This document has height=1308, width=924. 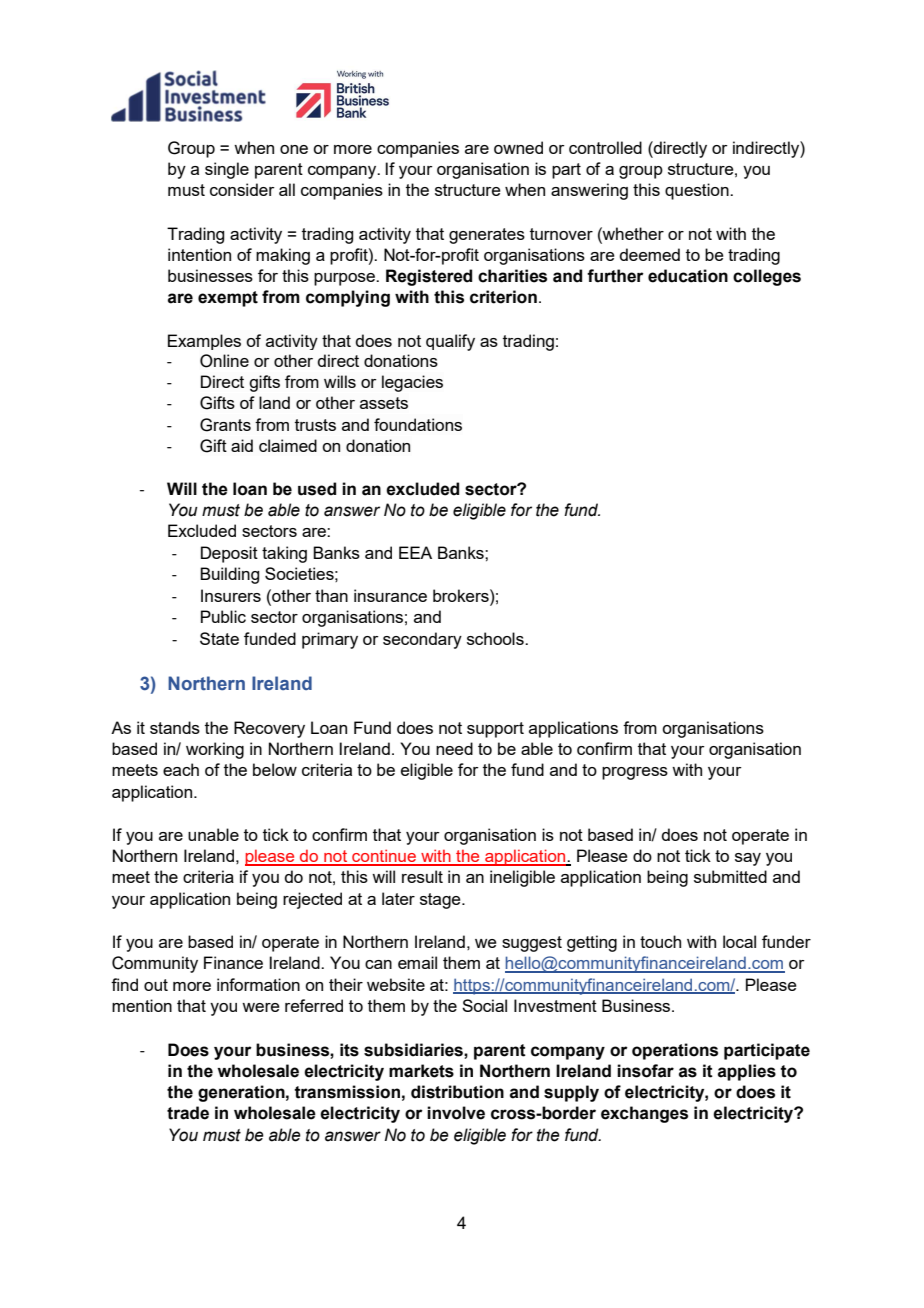 I want to click on single, so click(x=227, y=170).
